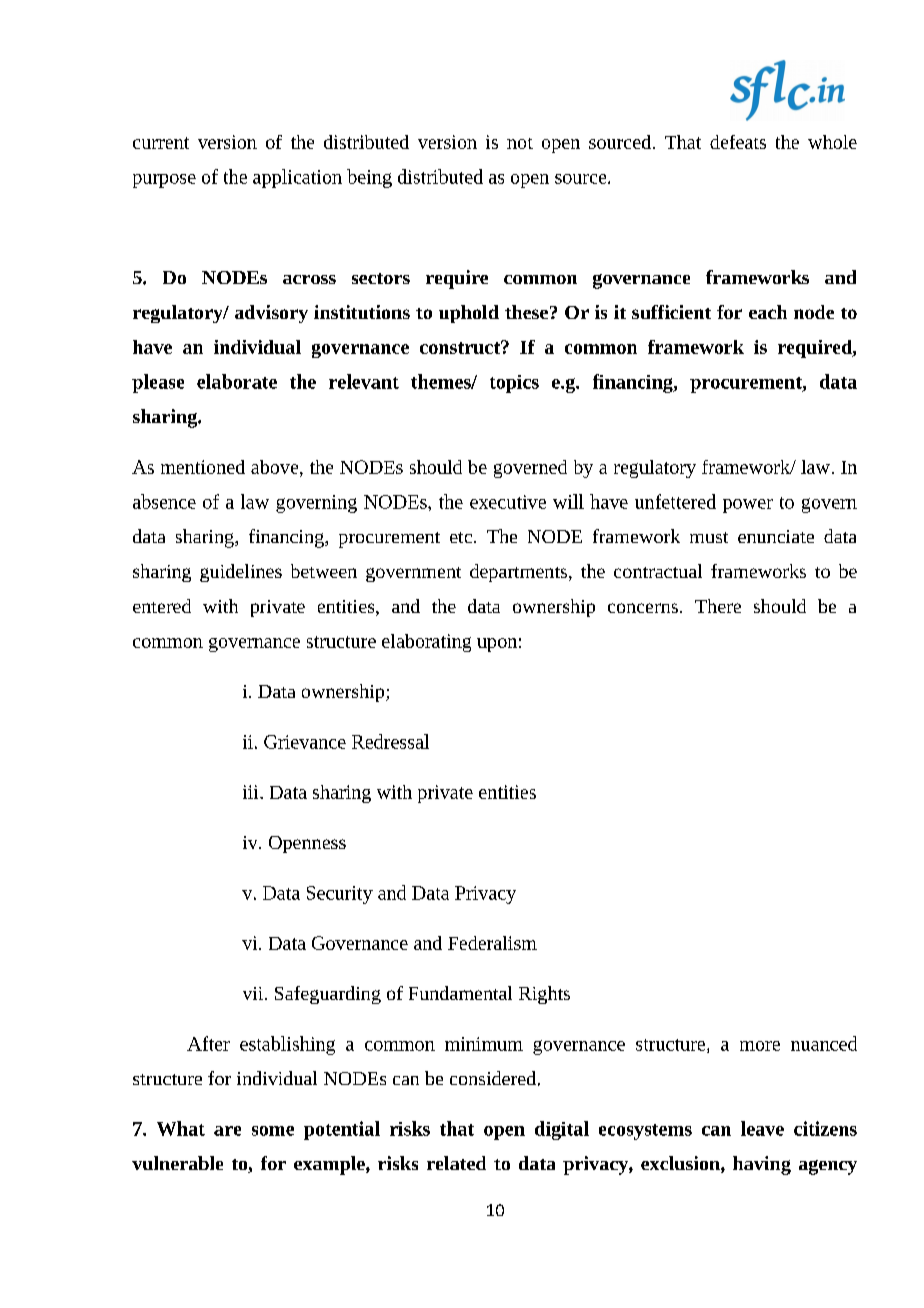  I want to click on Federalism, so click(492, 943).
